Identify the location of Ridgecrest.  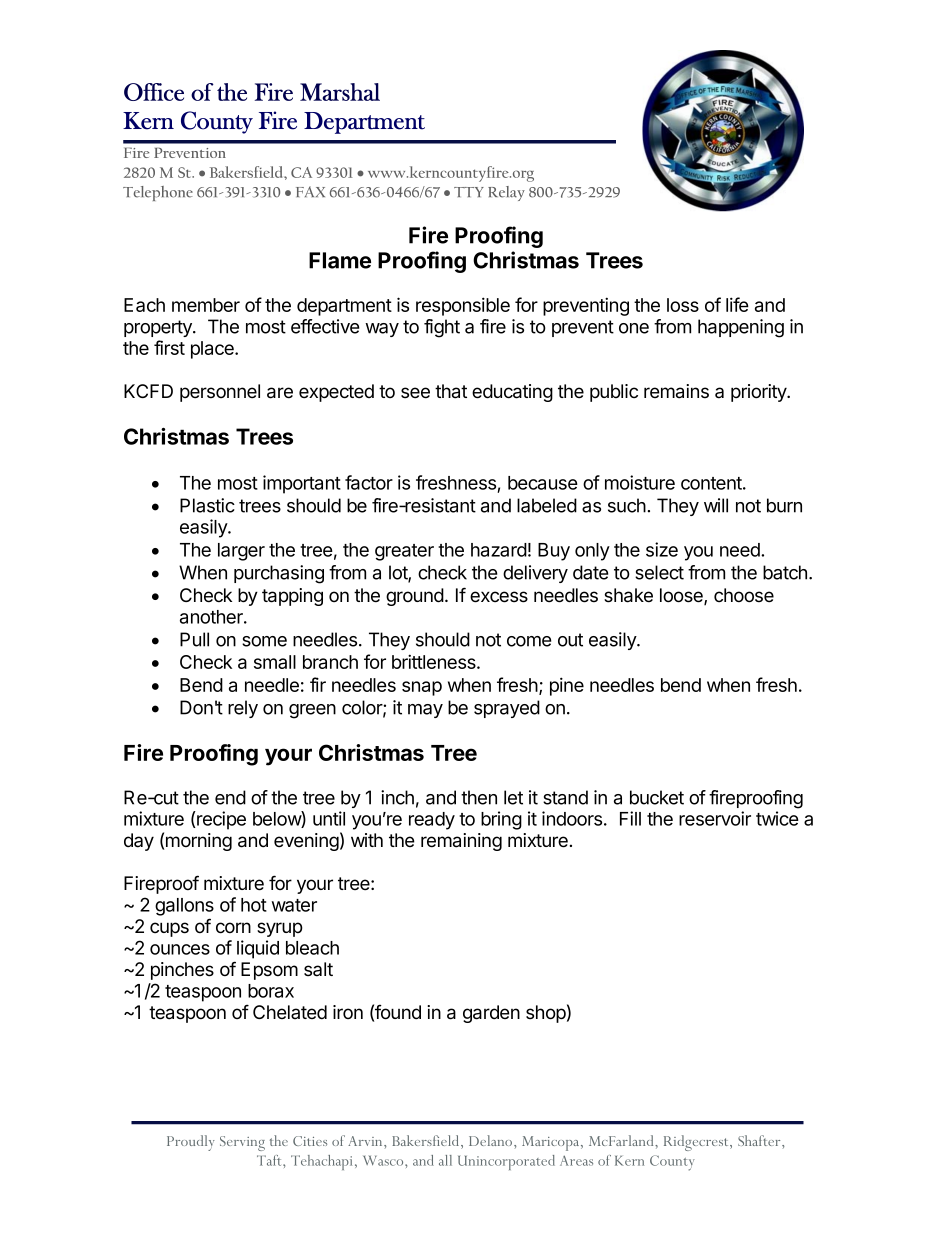
(697, 1143).
